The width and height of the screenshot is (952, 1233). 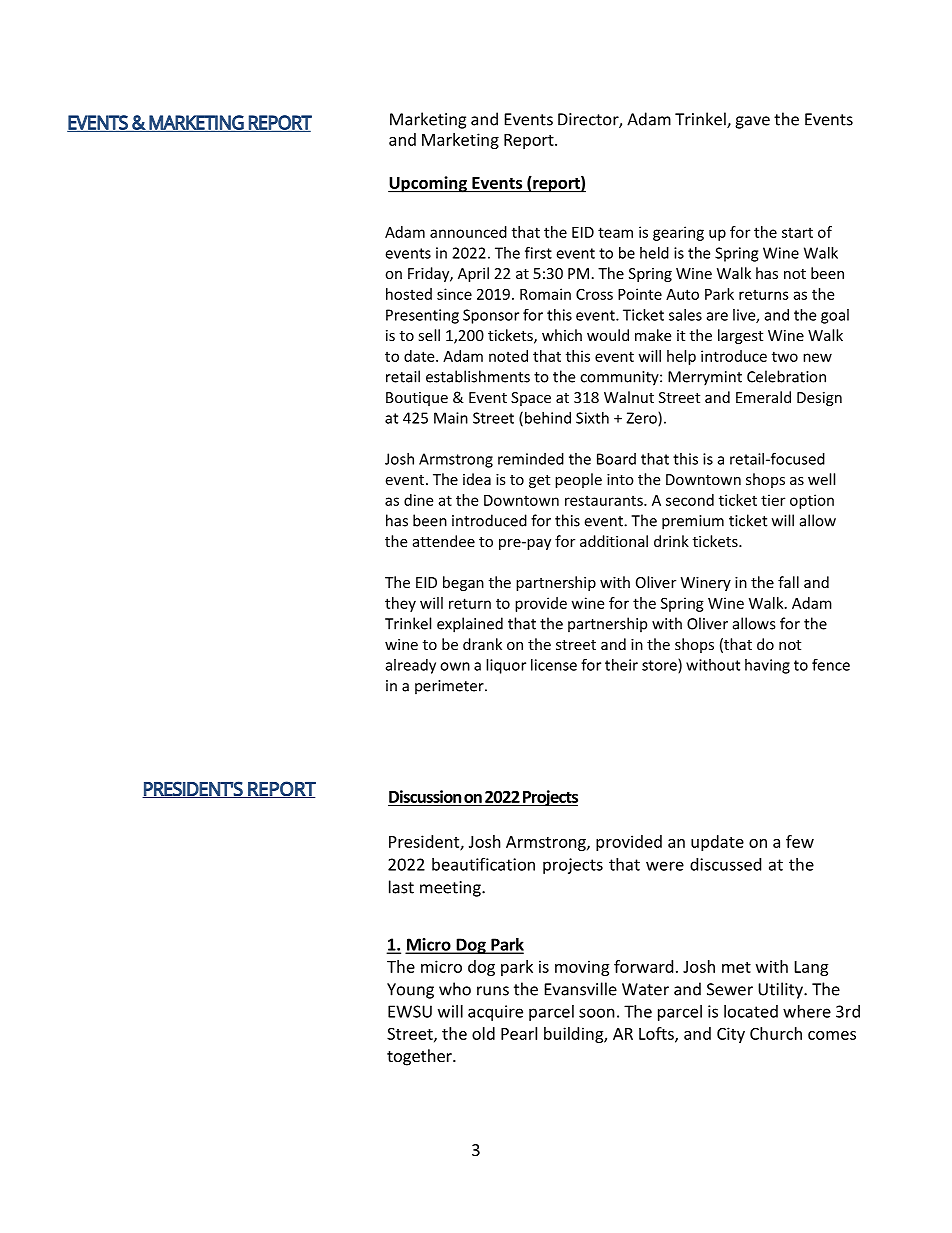 I want to click on additional, so click(x=614, y=541).
